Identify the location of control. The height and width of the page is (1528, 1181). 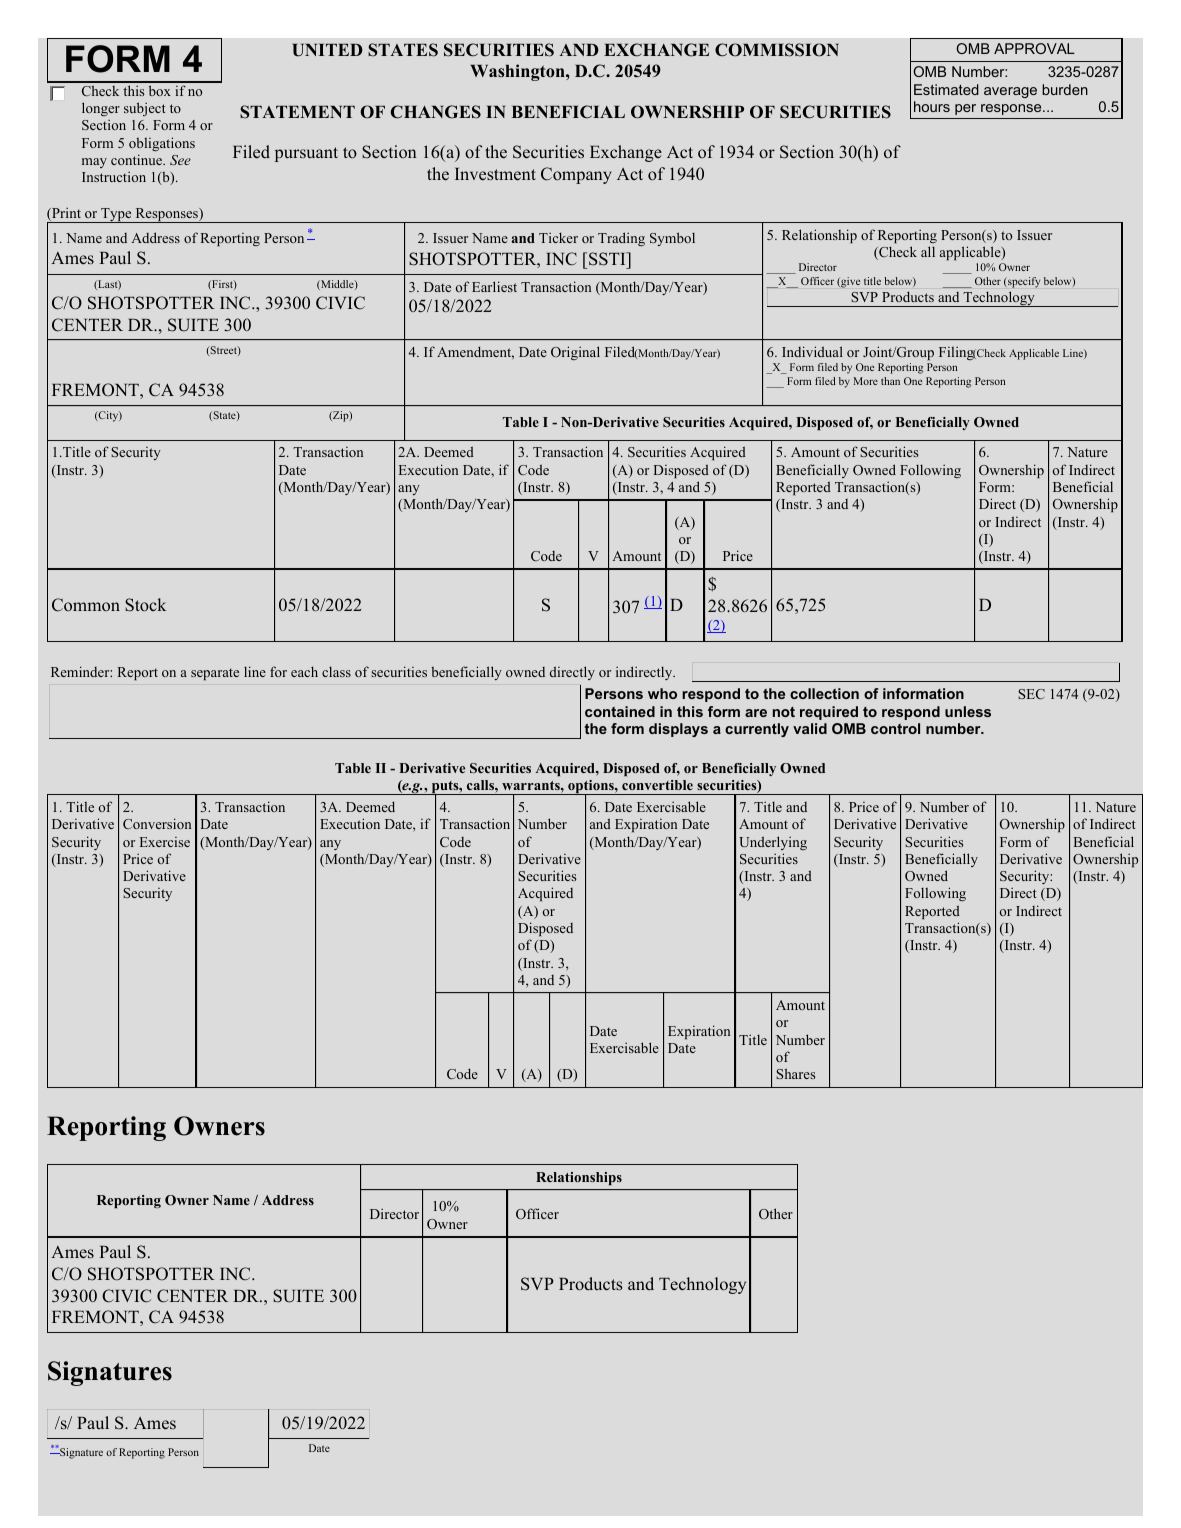
(895, 728).
